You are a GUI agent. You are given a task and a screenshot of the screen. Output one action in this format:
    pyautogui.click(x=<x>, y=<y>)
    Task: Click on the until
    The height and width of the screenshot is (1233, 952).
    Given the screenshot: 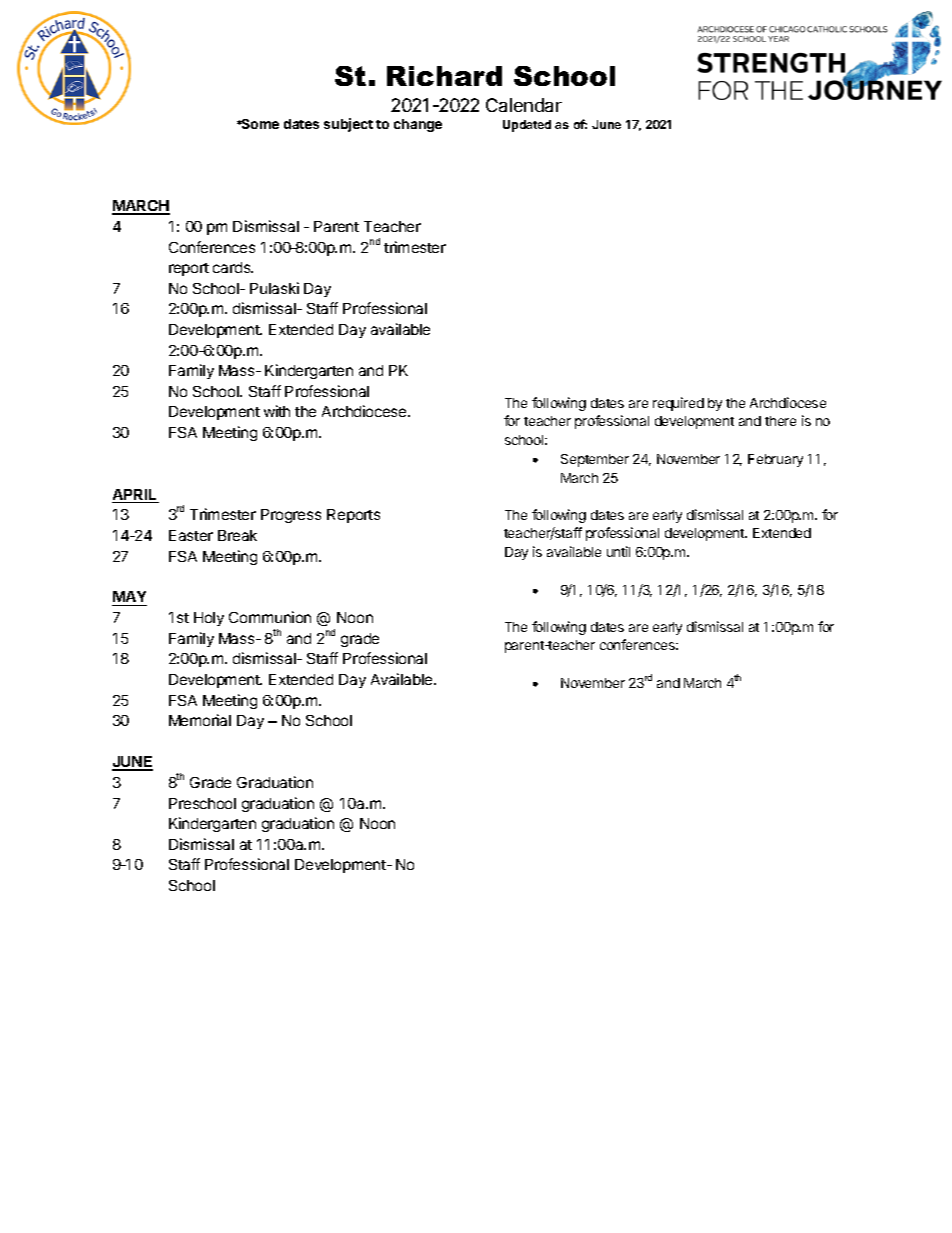 What is the action you would take?
    pyautogui.click(x=618, y=551)
